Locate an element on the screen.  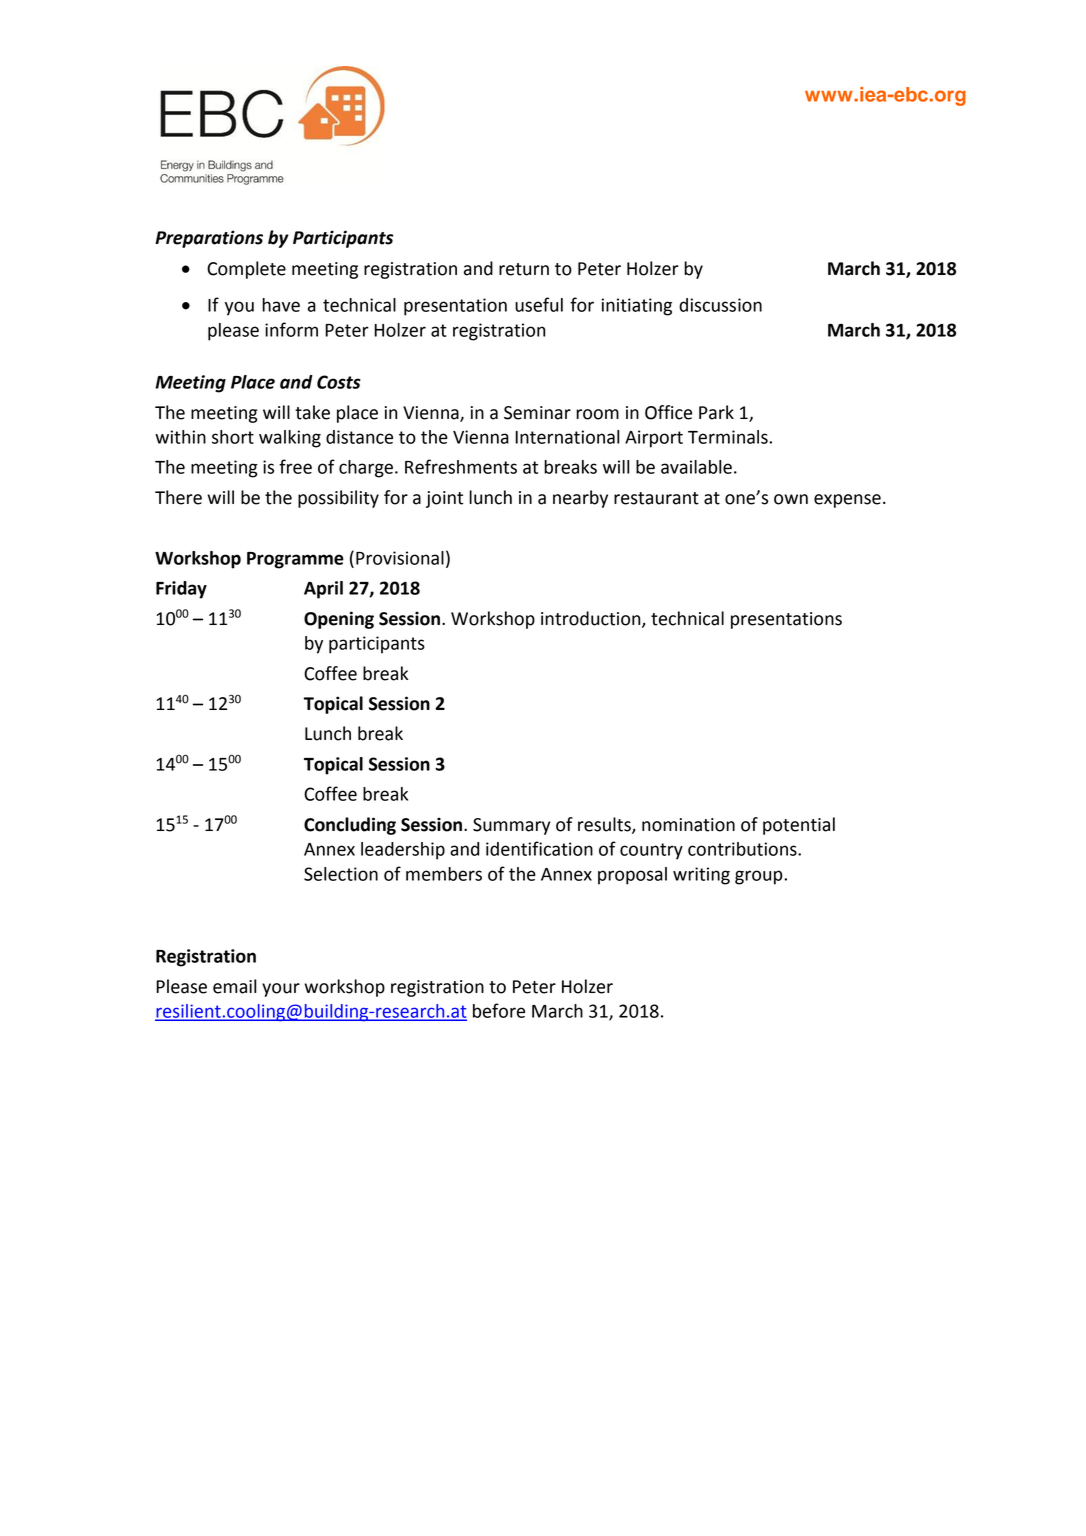
before is located at coordinates (499, 1010).
